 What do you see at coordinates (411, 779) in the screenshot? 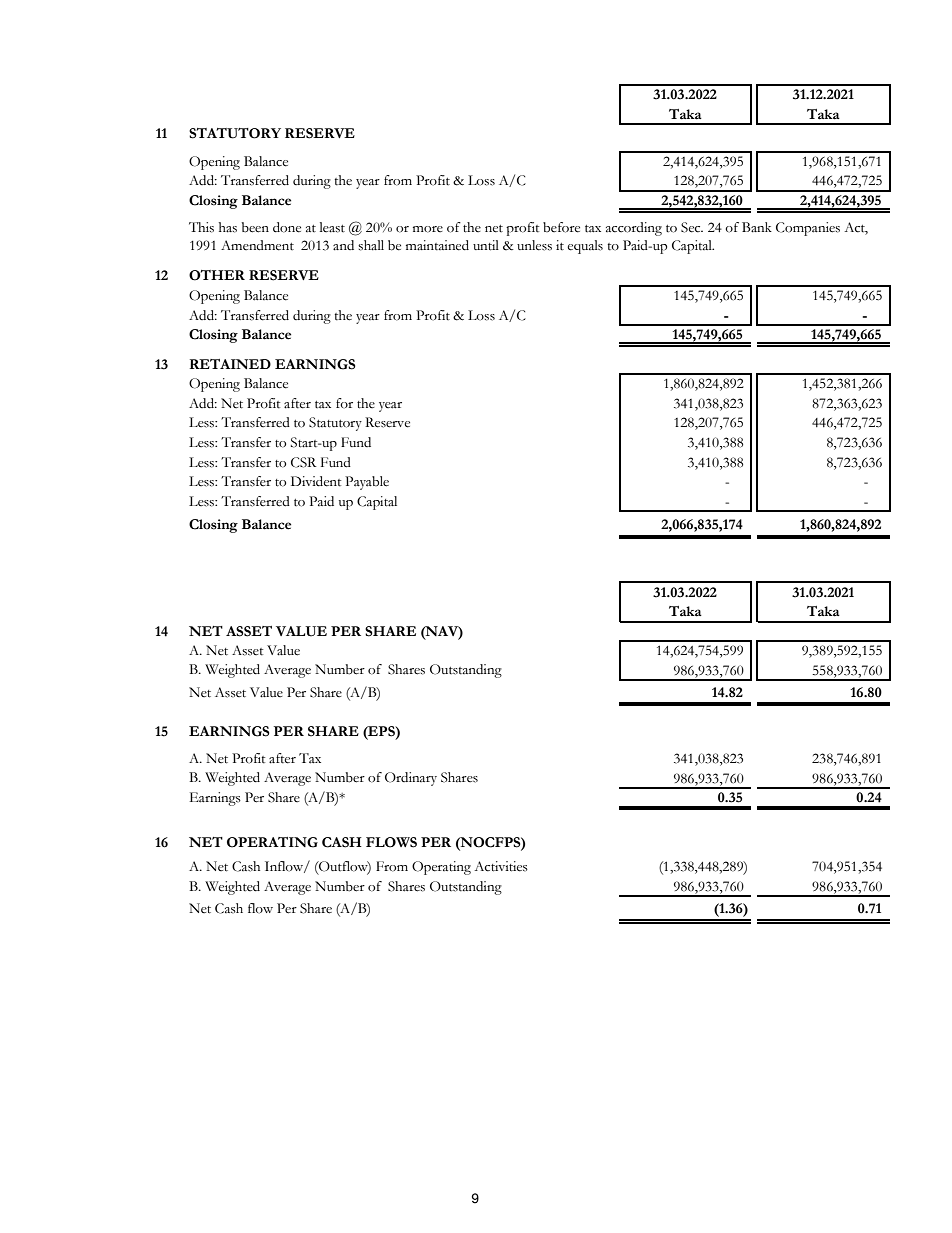
I see `Ordinary` at bounding box center [411, 779].
